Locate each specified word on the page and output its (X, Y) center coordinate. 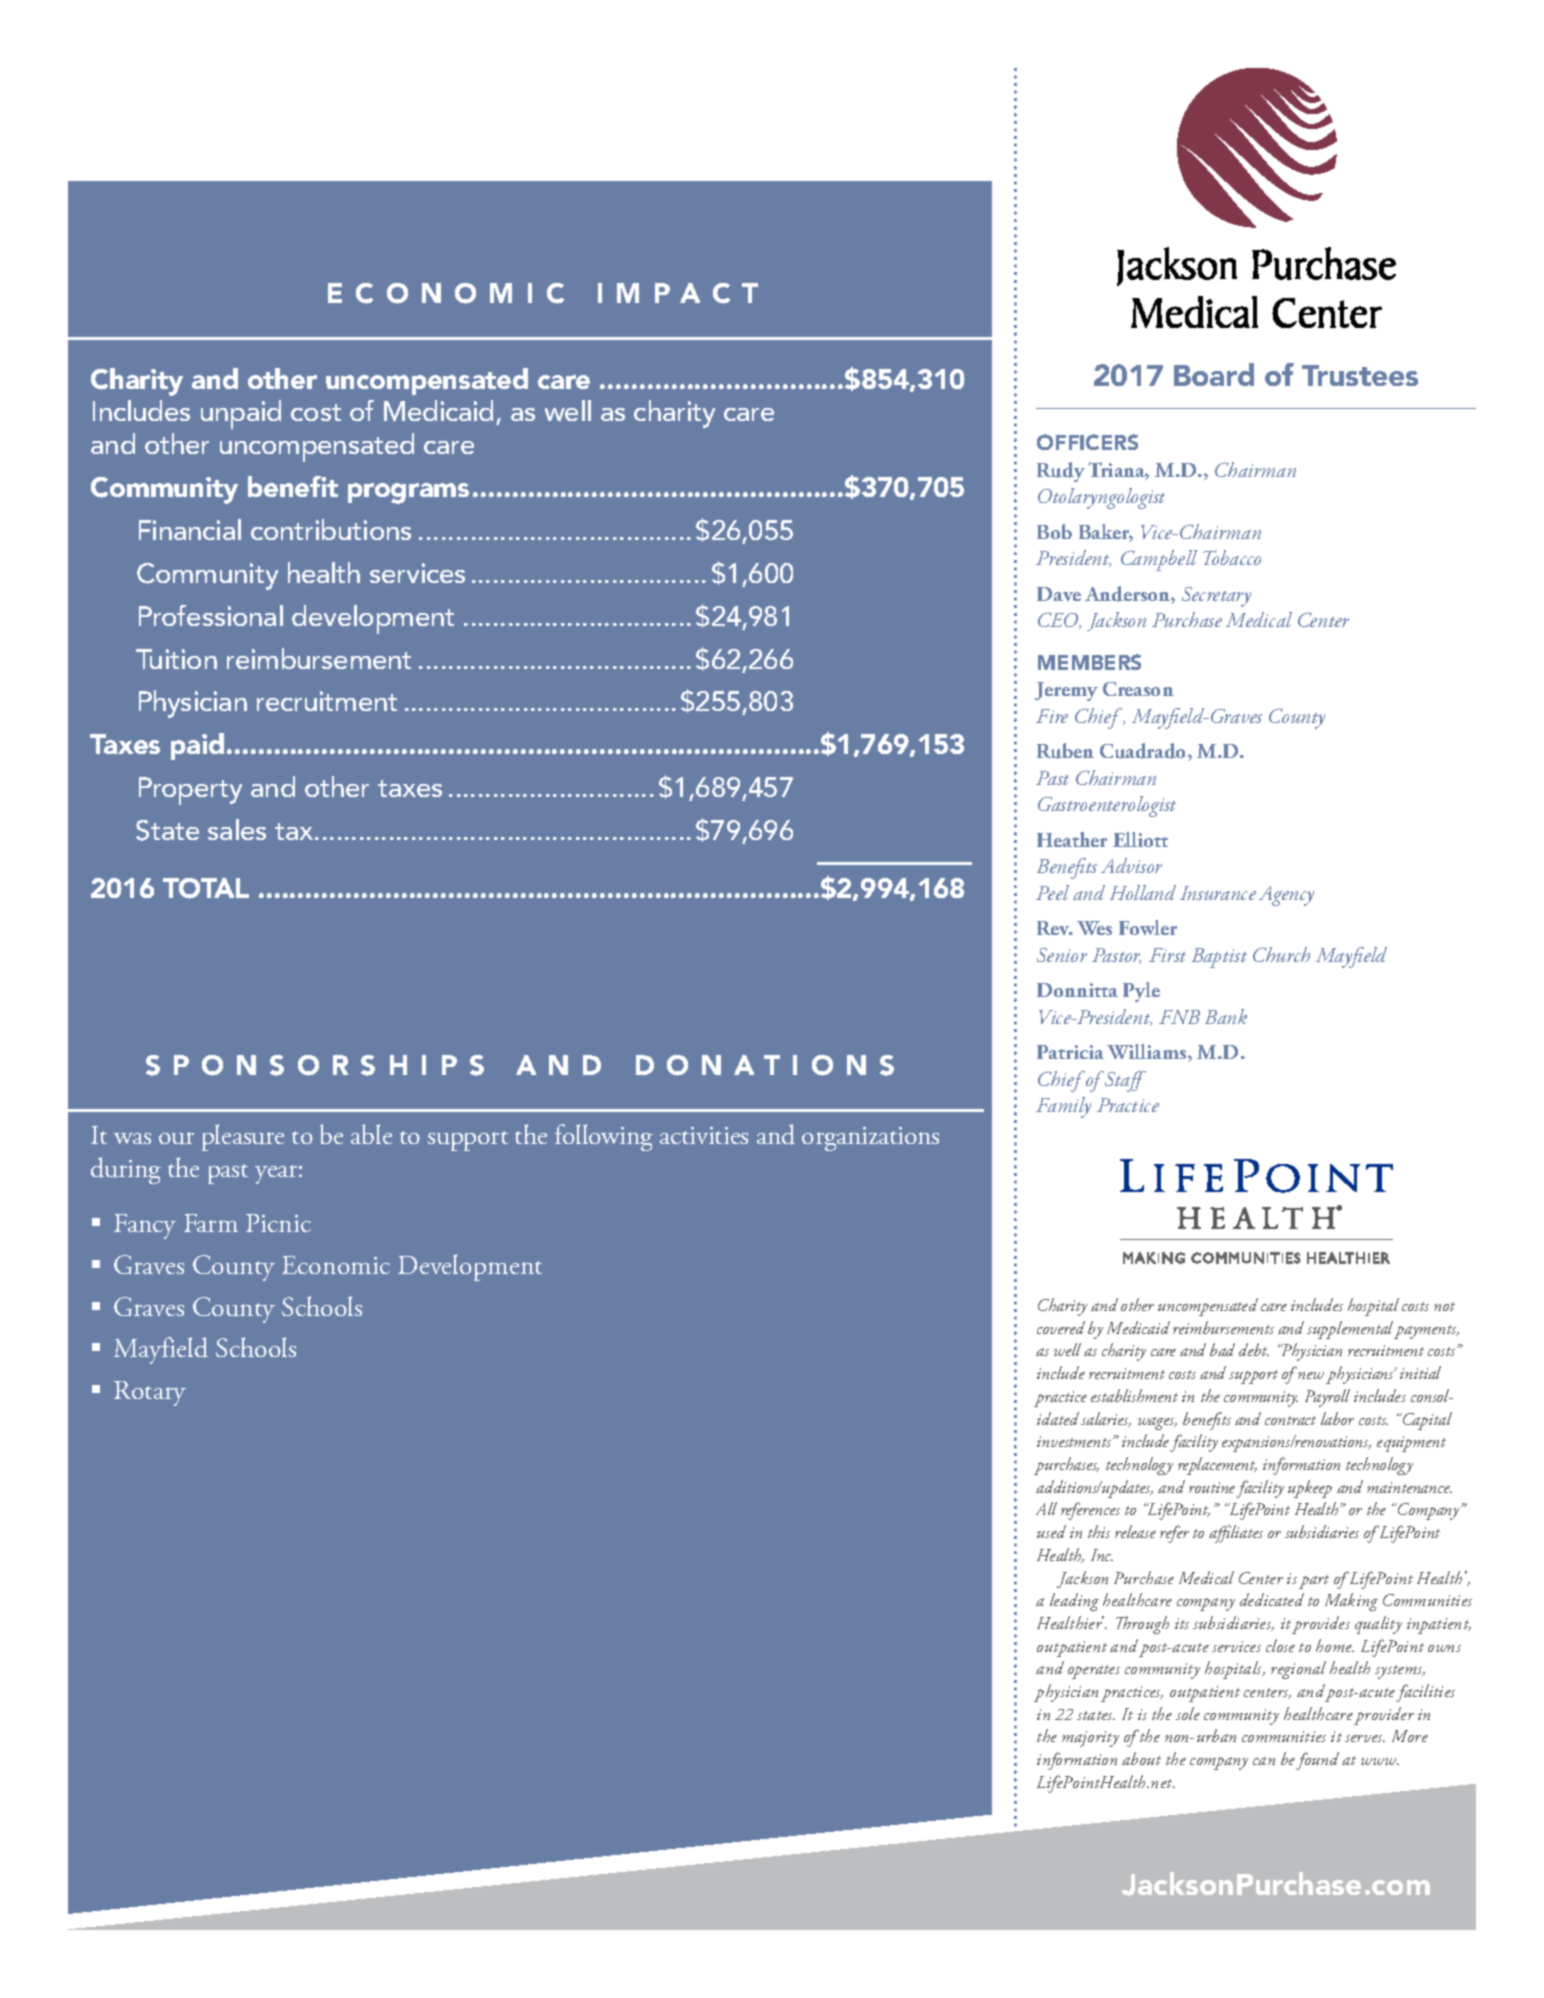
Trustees (1360, 375)
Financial (190, 529)
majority (1090, 1739)
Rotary (150, 1393)
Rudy (1061, 472)
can (1264, 1761)
